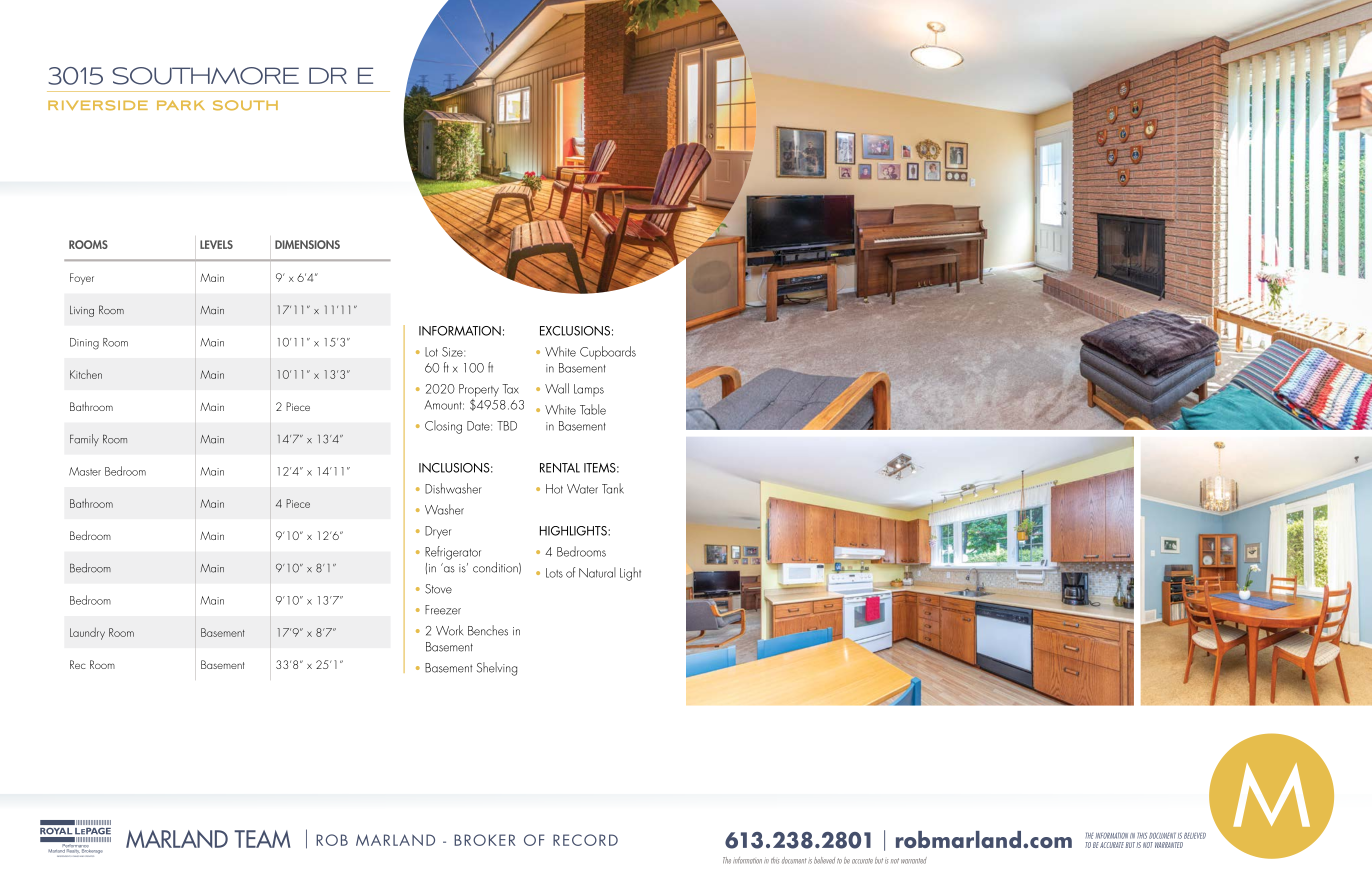 The image size is (1372, 887). Describe the element at coordinates (443, 427) in the page. I see `Closing` at that location.
